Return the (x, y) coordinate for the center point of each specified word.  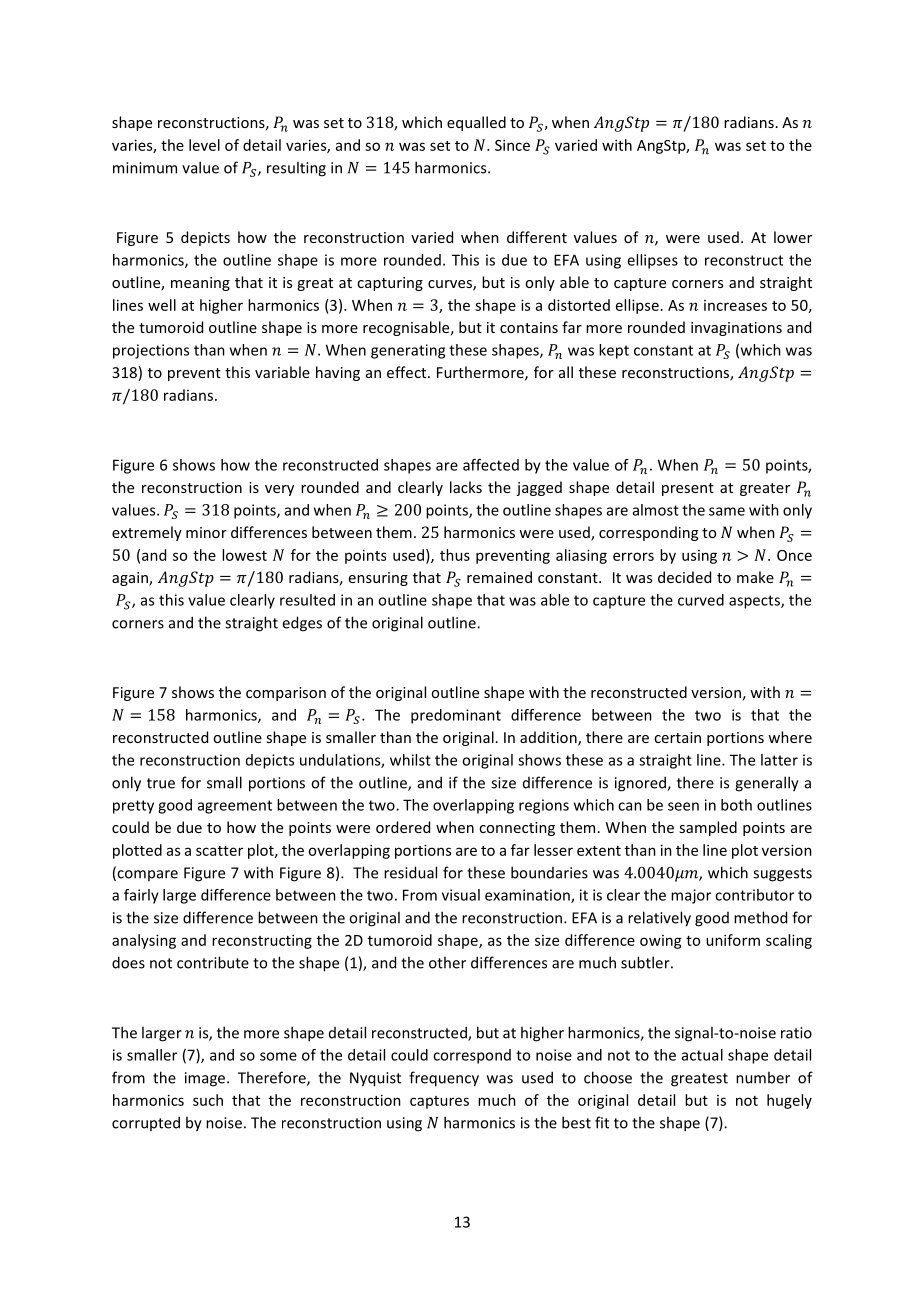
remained (499, 577)
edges (302, 624)
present (688, 489)
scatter (219, 851)
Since (512, 145)
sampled (708, 828)
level (204, 145)
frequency (444, 1079)
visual (461, 895)
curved (701, 600)
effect (408, 372)
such (208, 1100)
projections (151, 351)
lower (793, 237)
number (763, 1077)
